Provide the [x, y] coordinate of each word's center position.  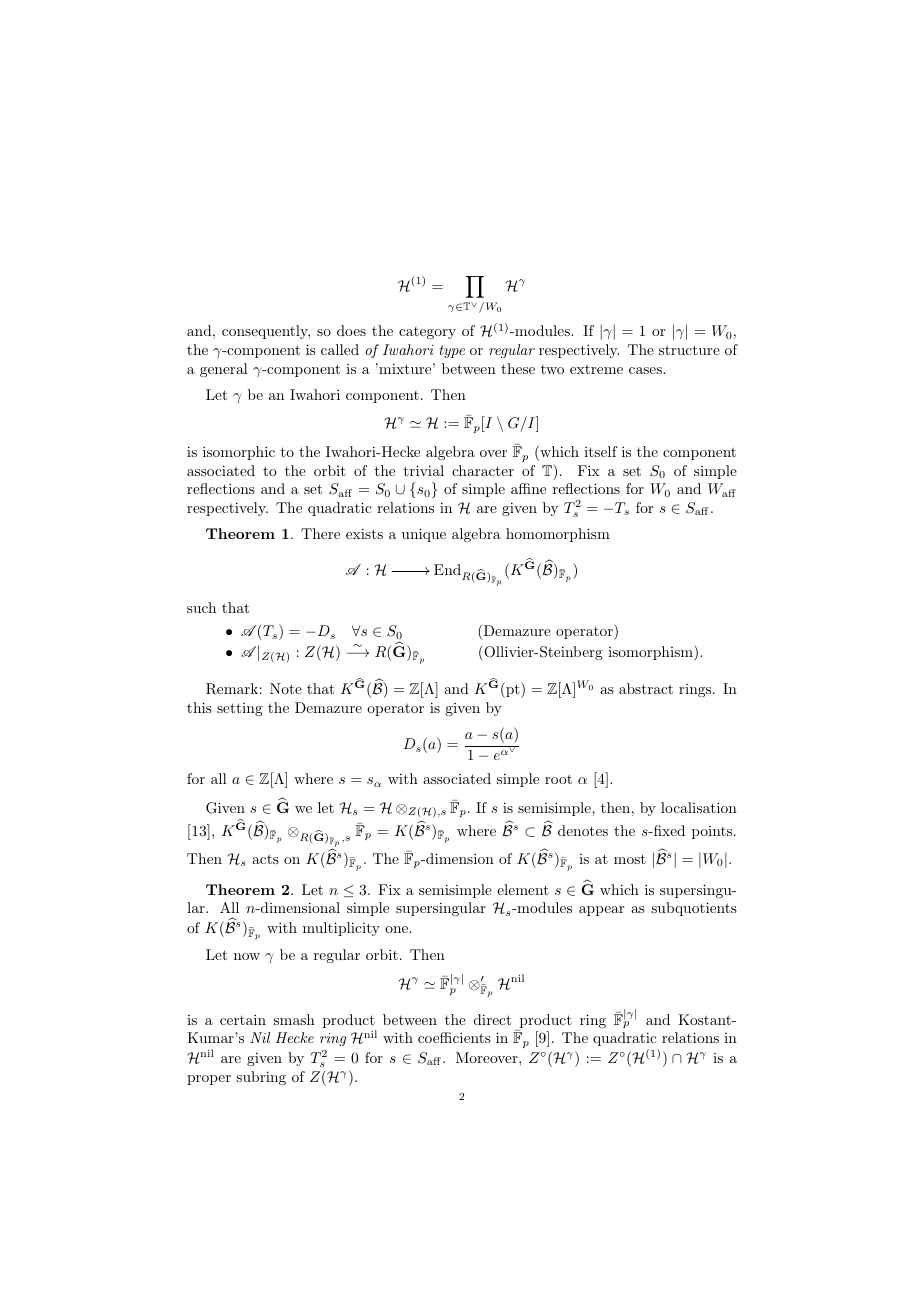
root [558, 779]
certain [243, 1019]
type [452, 351]
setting [240, 709]
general [224, 370]
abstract [646, 688]
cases [646, 370]
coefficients [454, 1037]
